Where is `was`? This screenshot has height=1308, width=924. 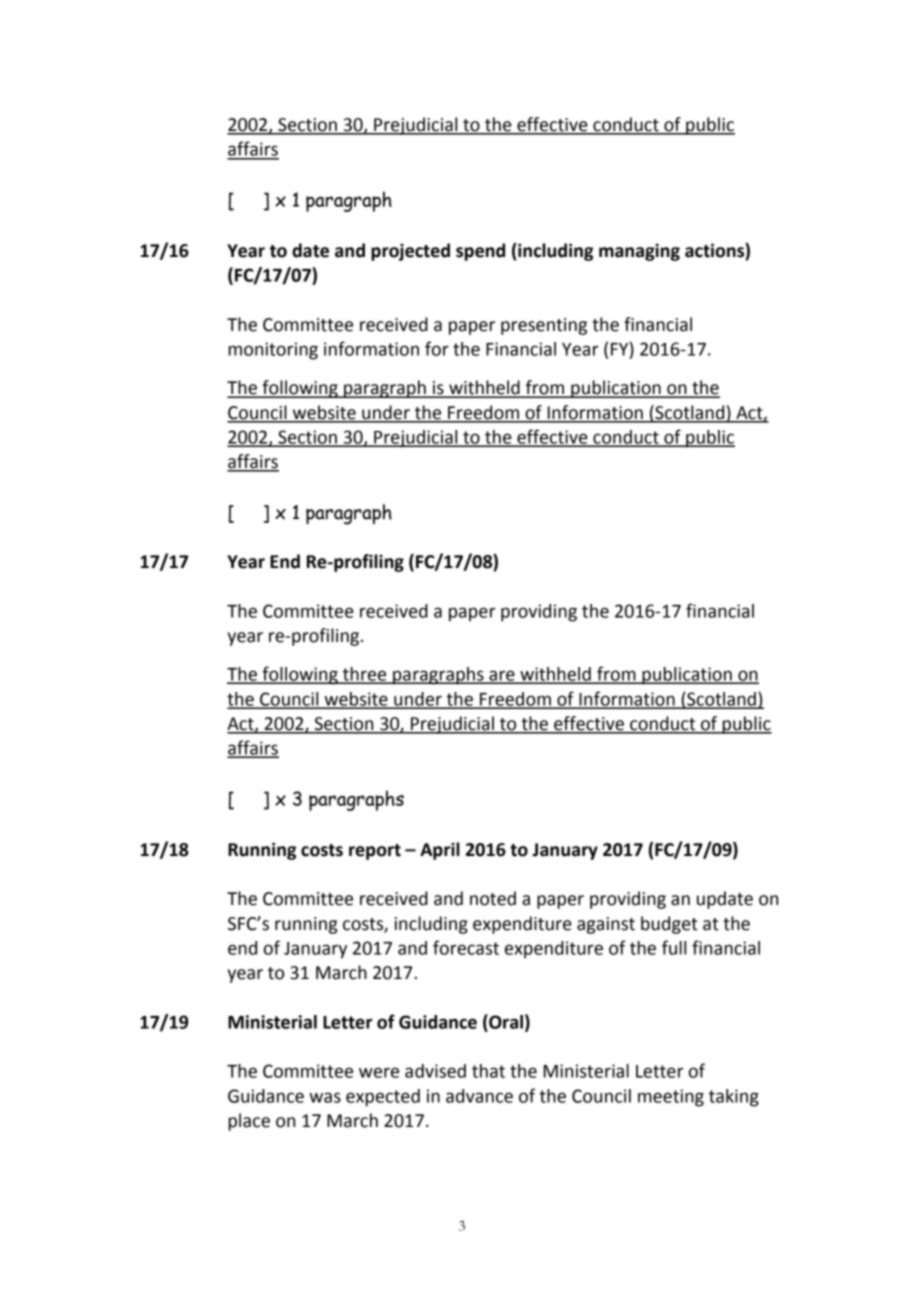 was is located at coordinates (325, 1097).
